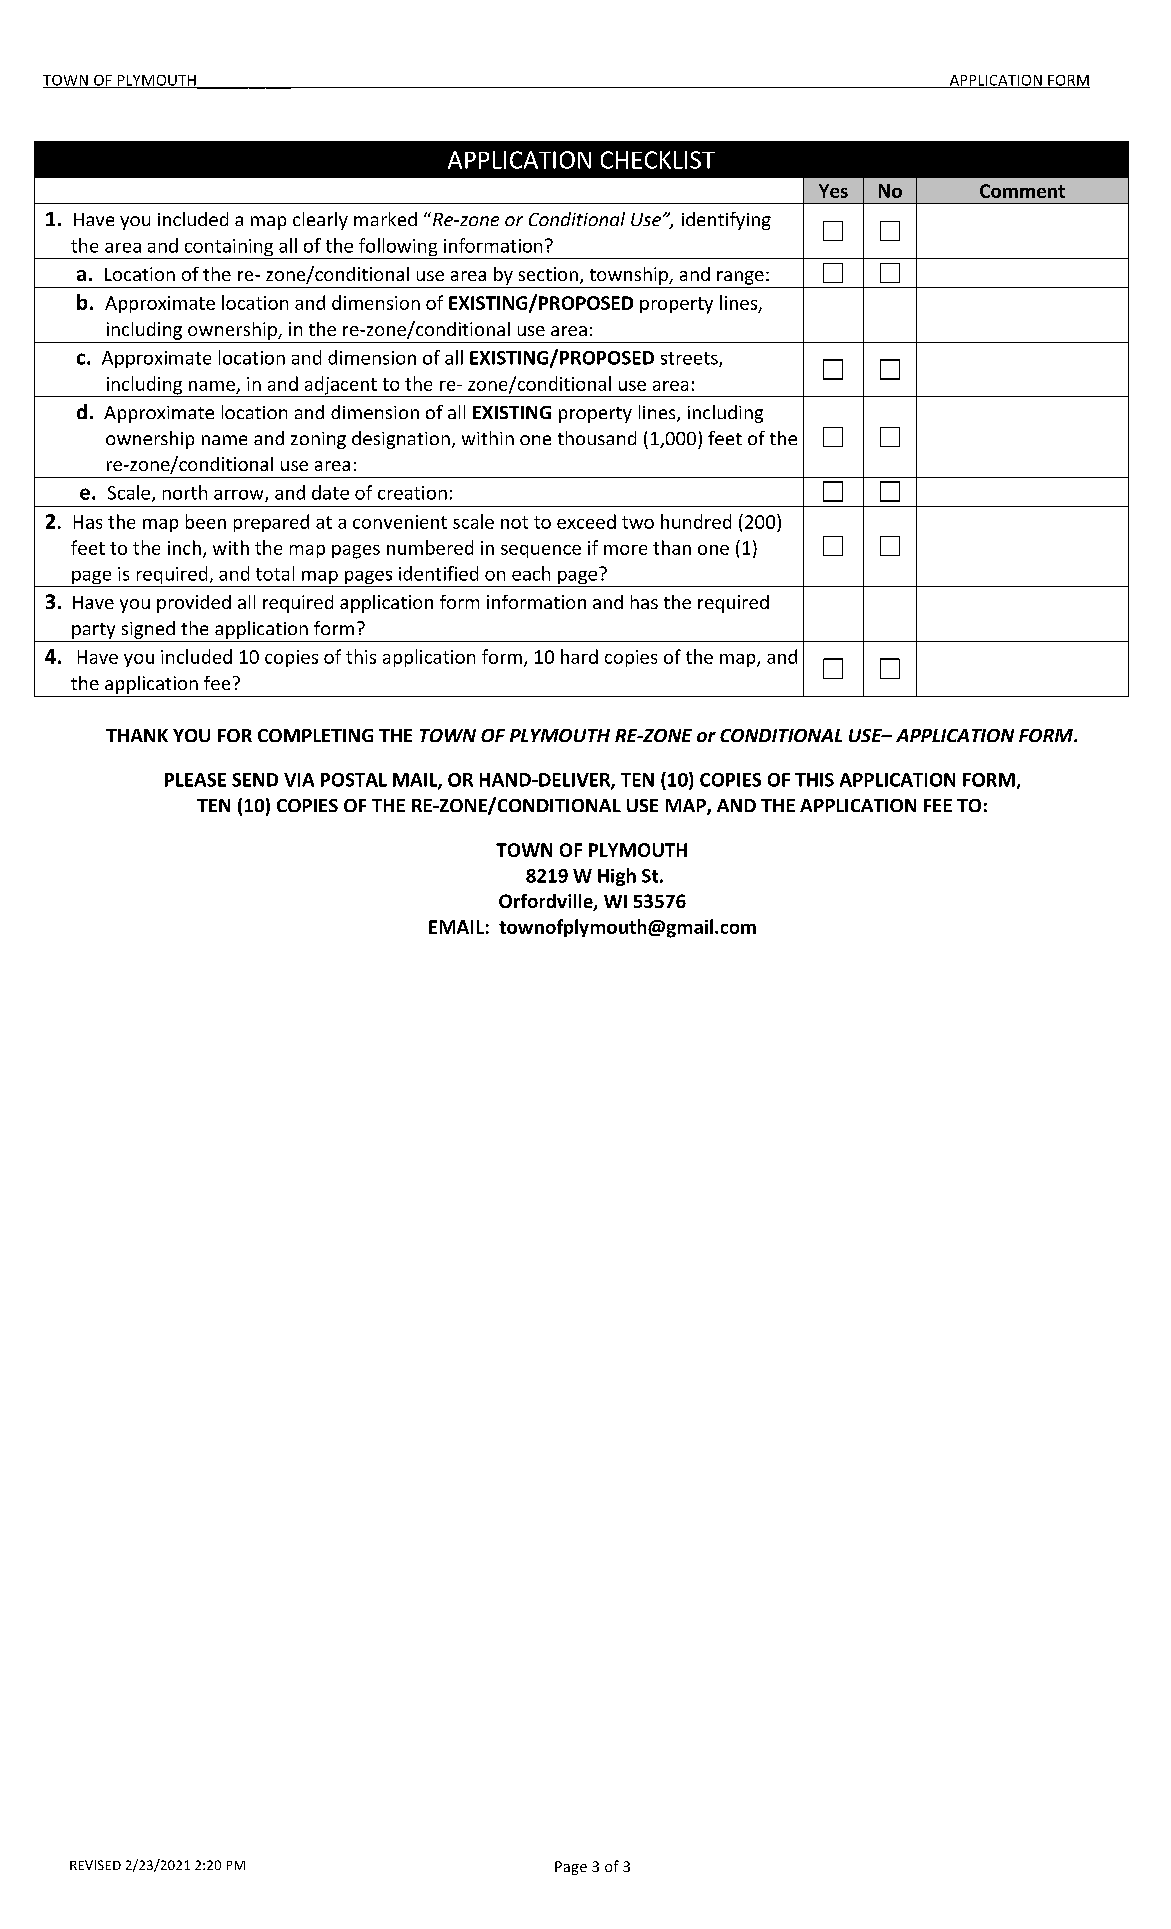 This screenshot has height=1929, width=1171. I want to click on Yes, so click(833, 191).
